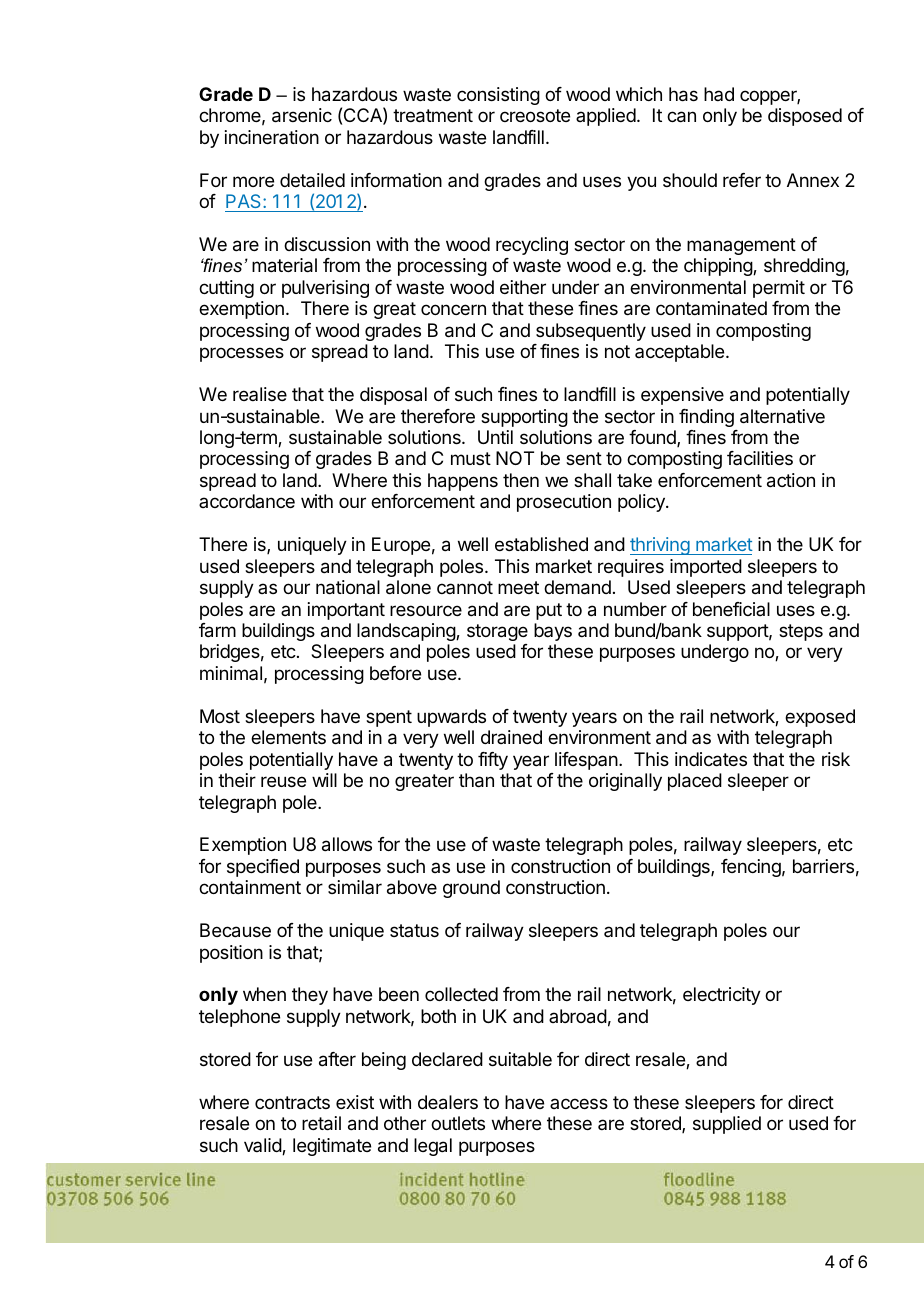 The height and width of the screenshot is (1308, 924). Describe the element at coordinates (727, 1125) in the screenshot. I see `supplied` at that location.
